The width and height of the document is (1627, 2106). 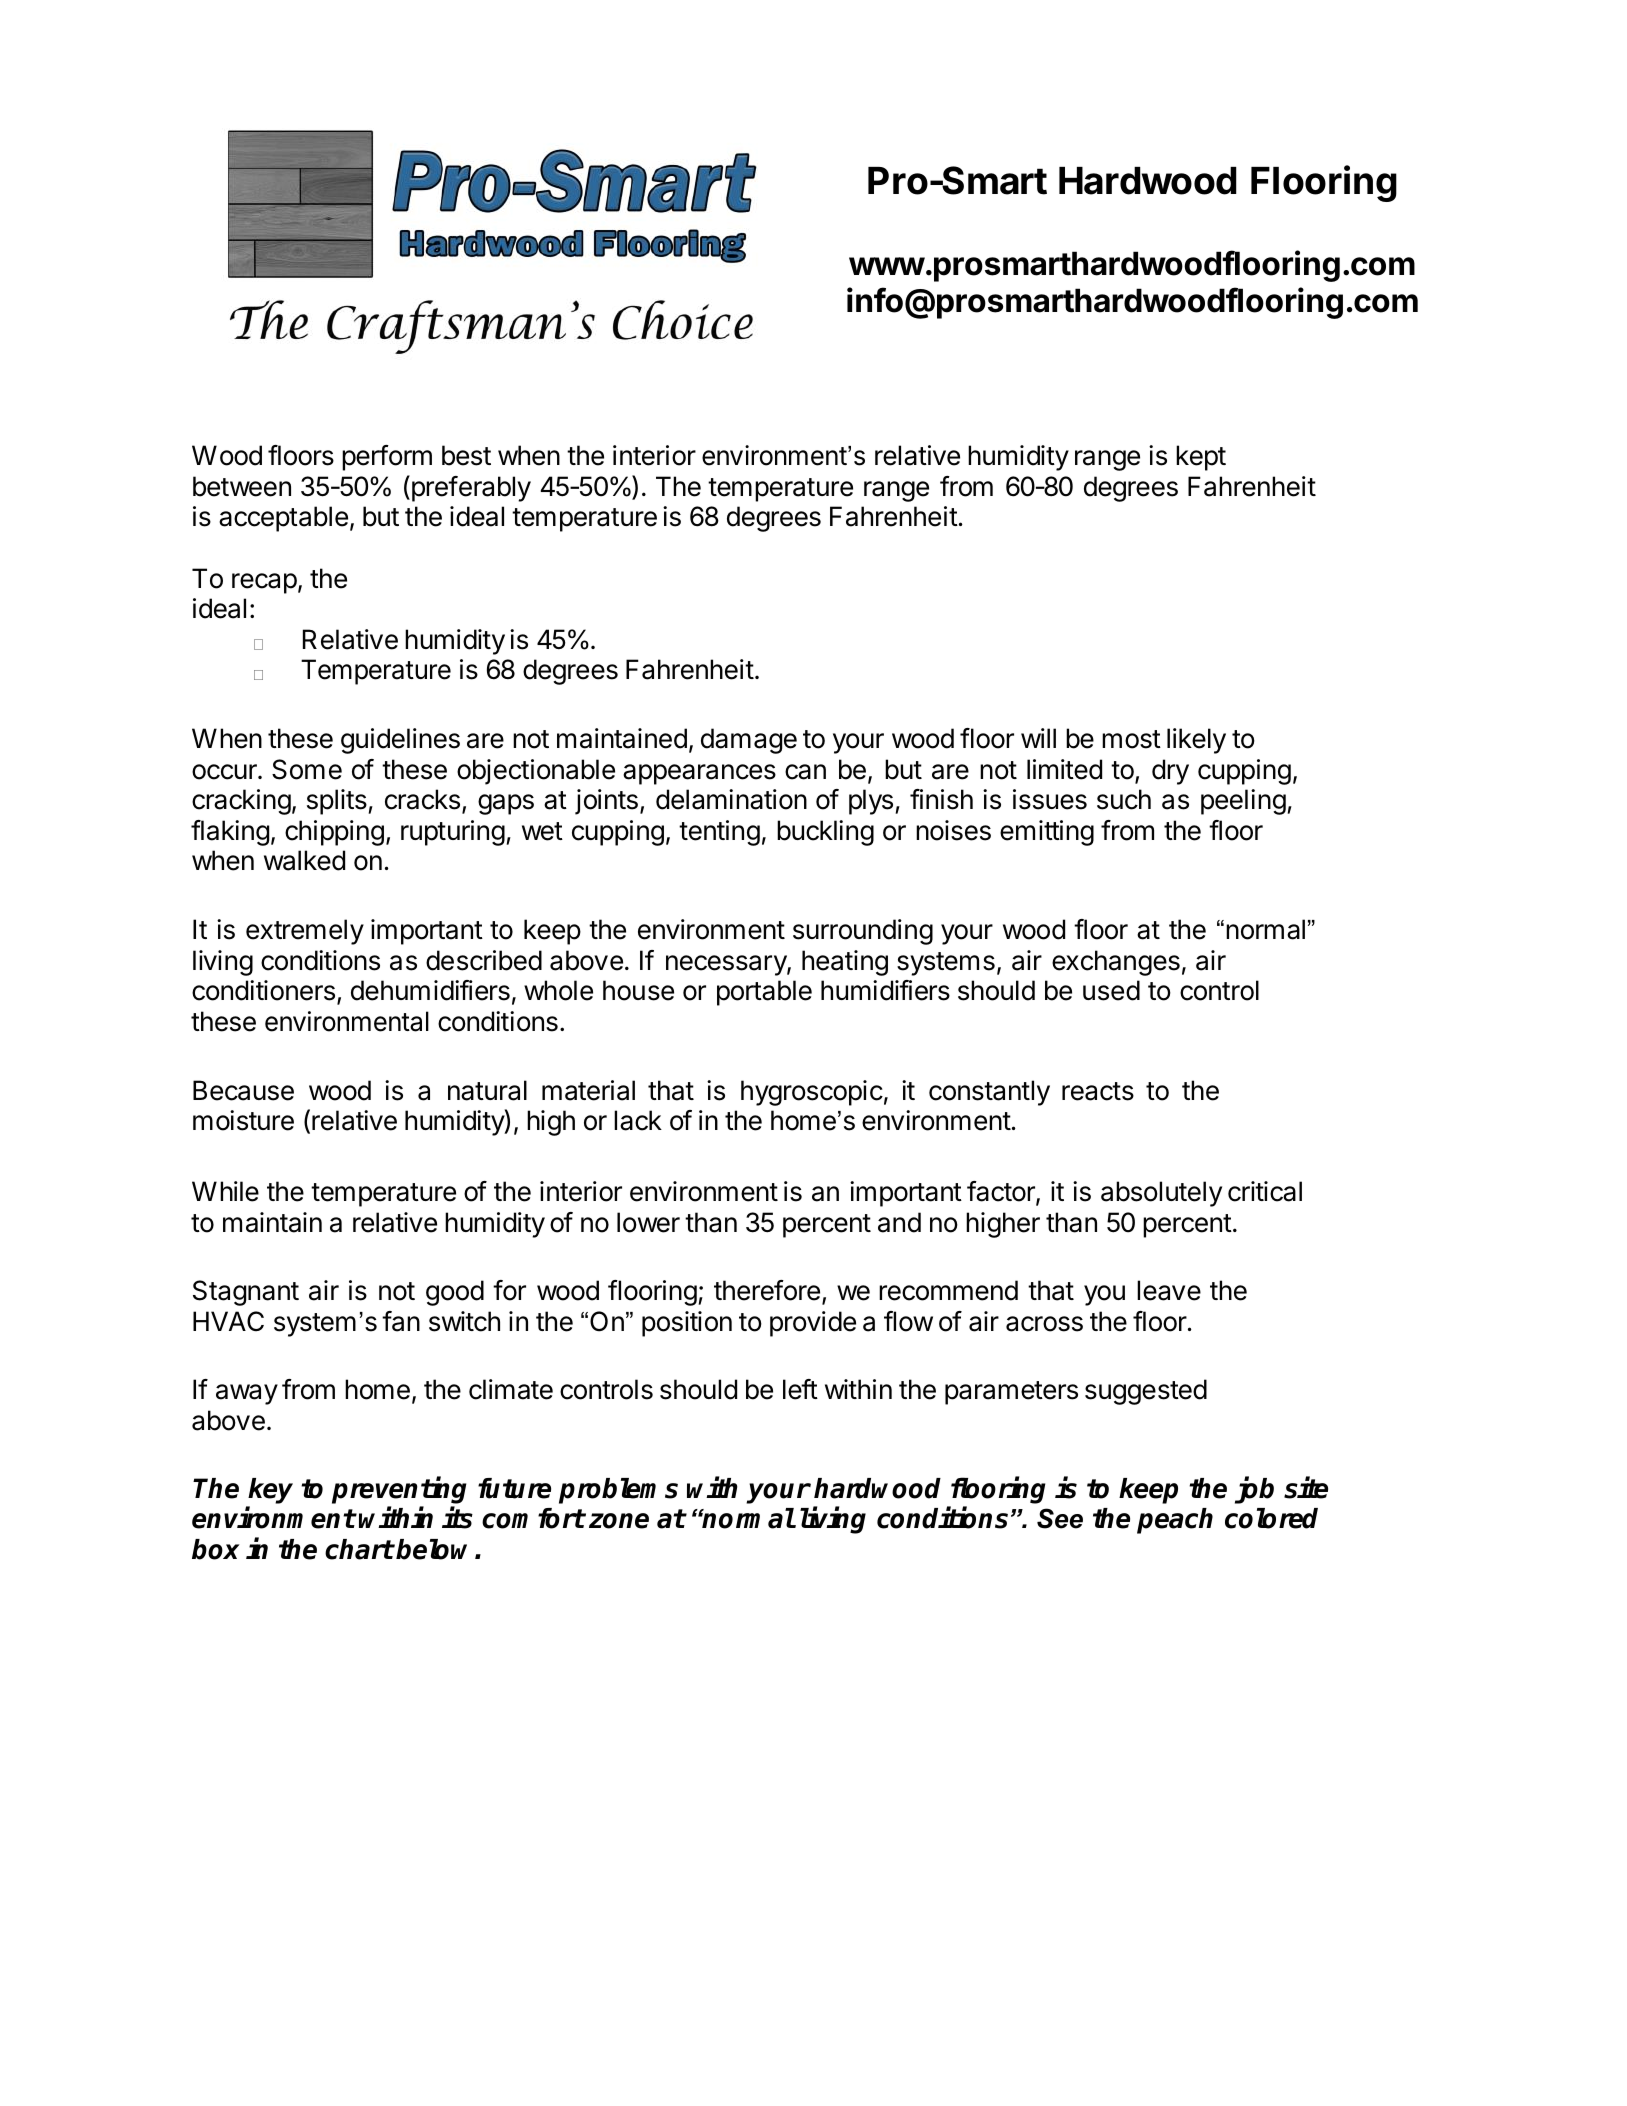 I want to click on kept, so click(x=1201, y=458).
